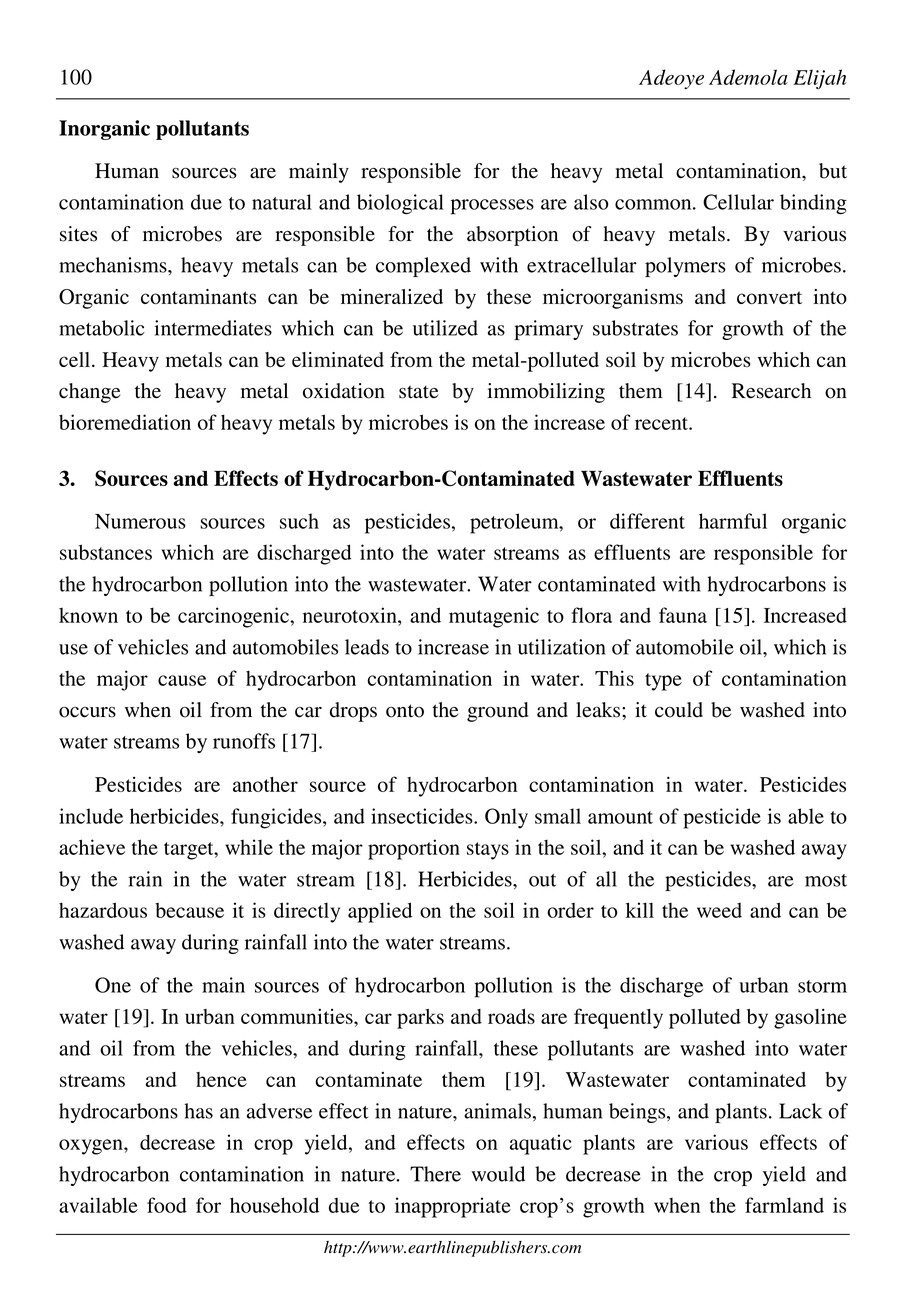 The height and width of the screenshot is (1316, 922). What do you see at coordinates (492, 207) in the screenshot?
I see `processes` at bounding box center [492, 207].
